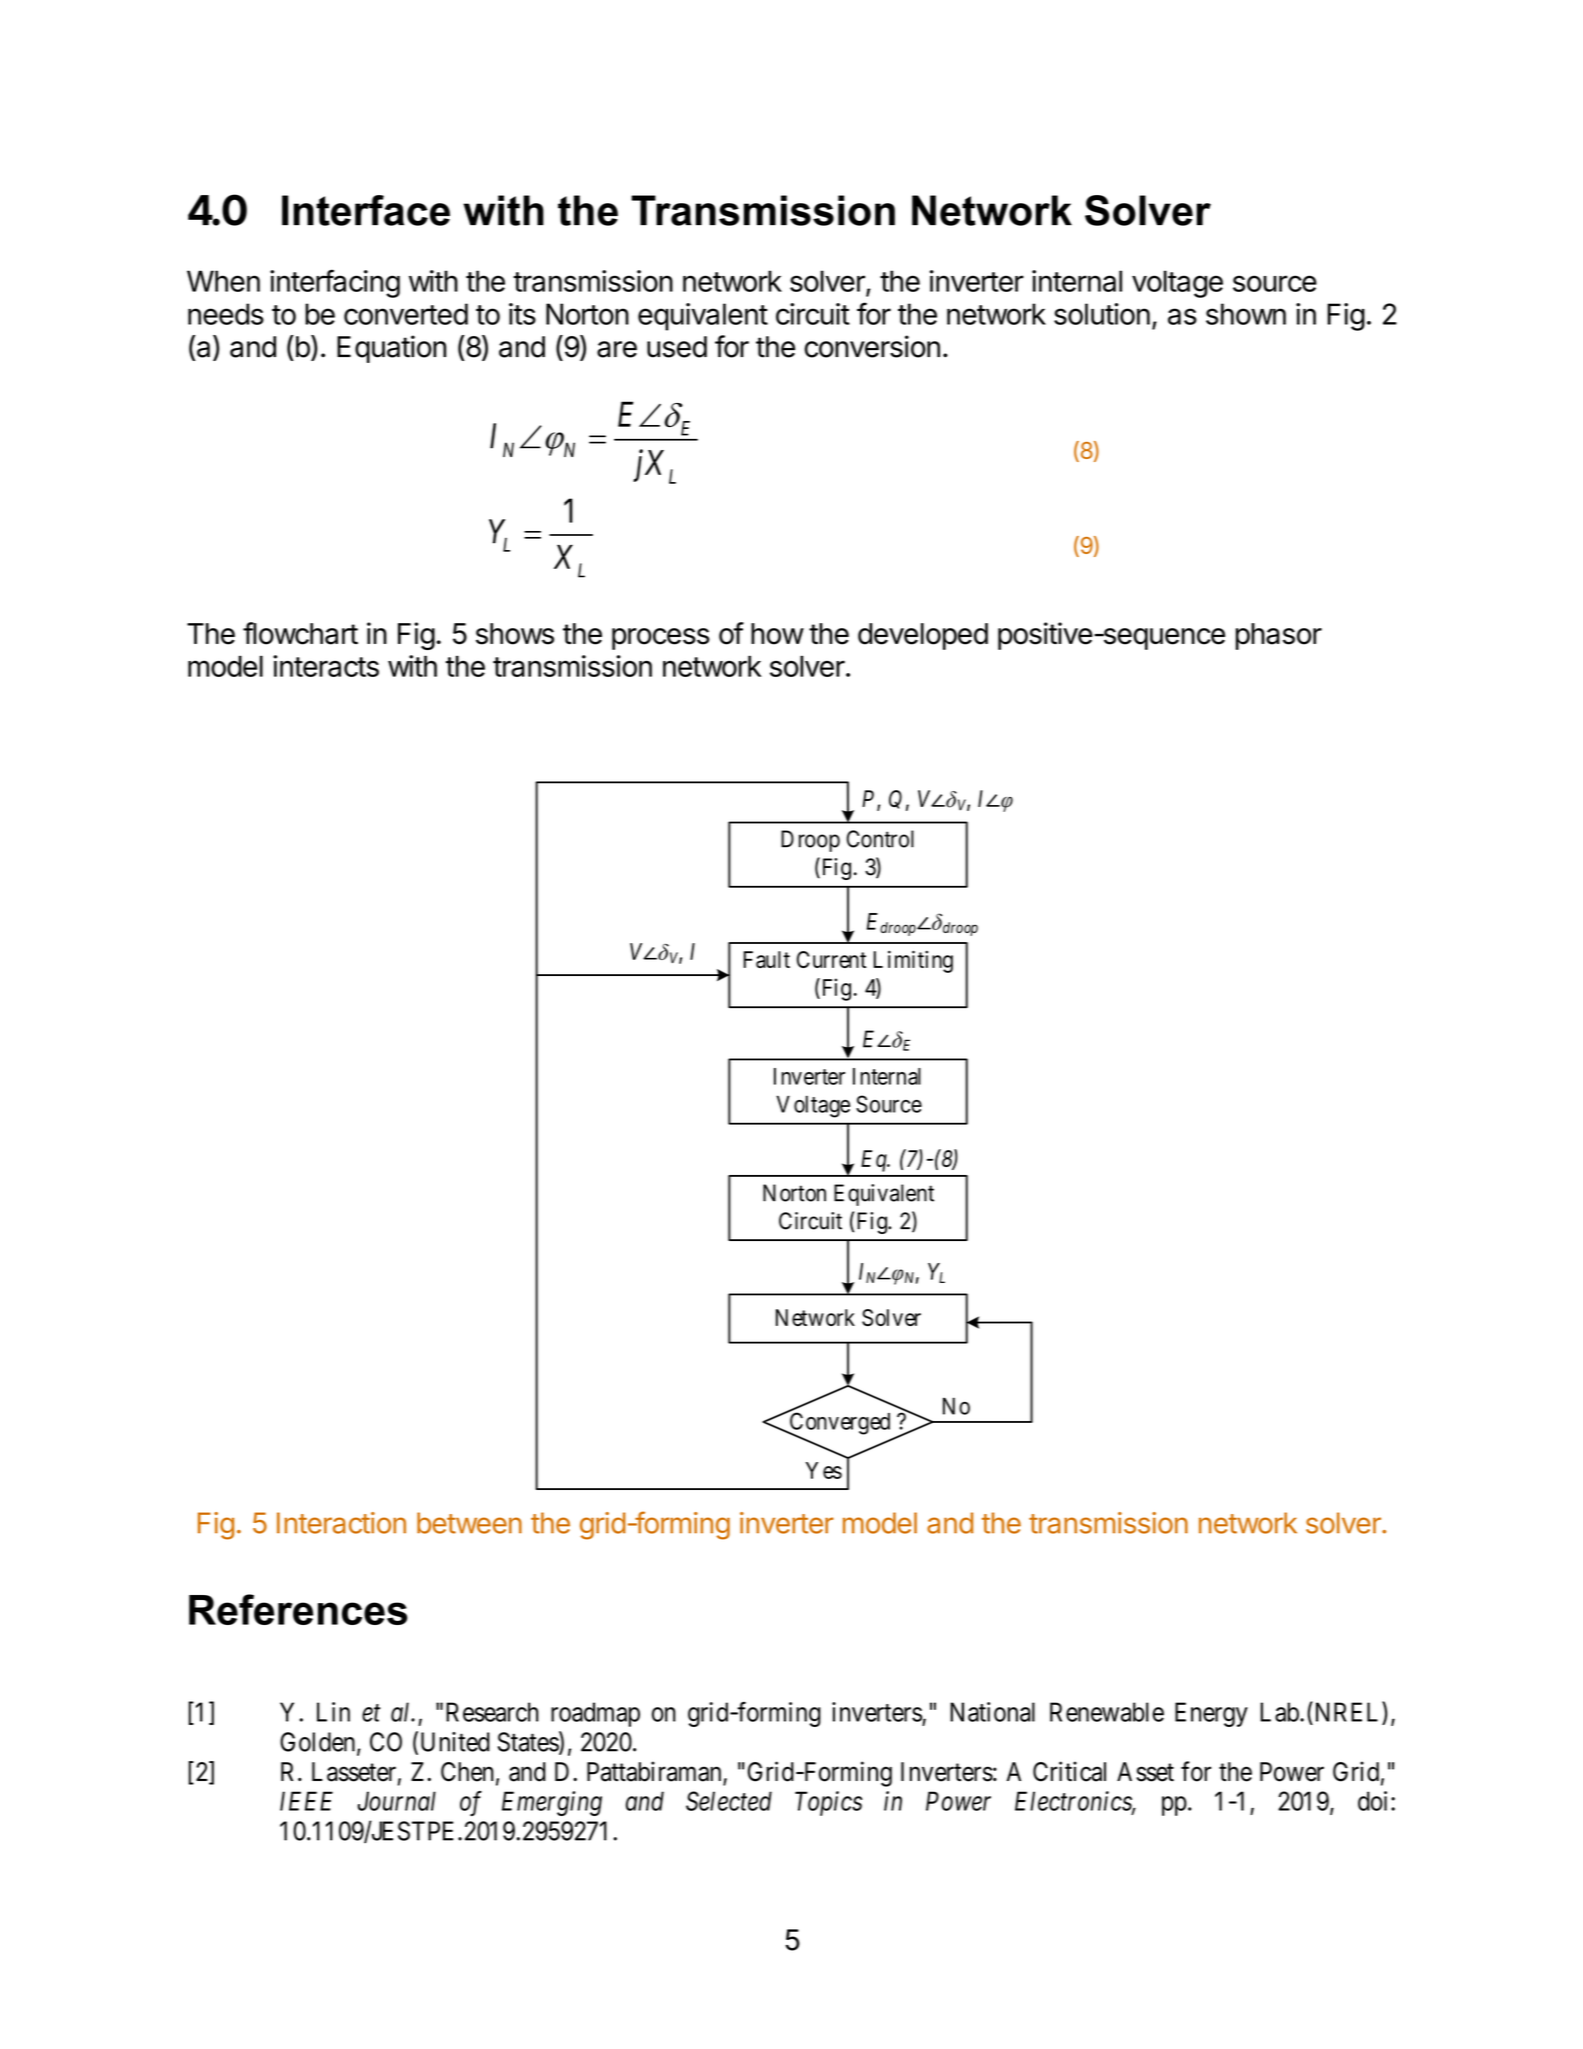 This image has width=1583, height=2049. Describe the element at coordinates (913, 961) in the image. I see `Limiting` at that location.
